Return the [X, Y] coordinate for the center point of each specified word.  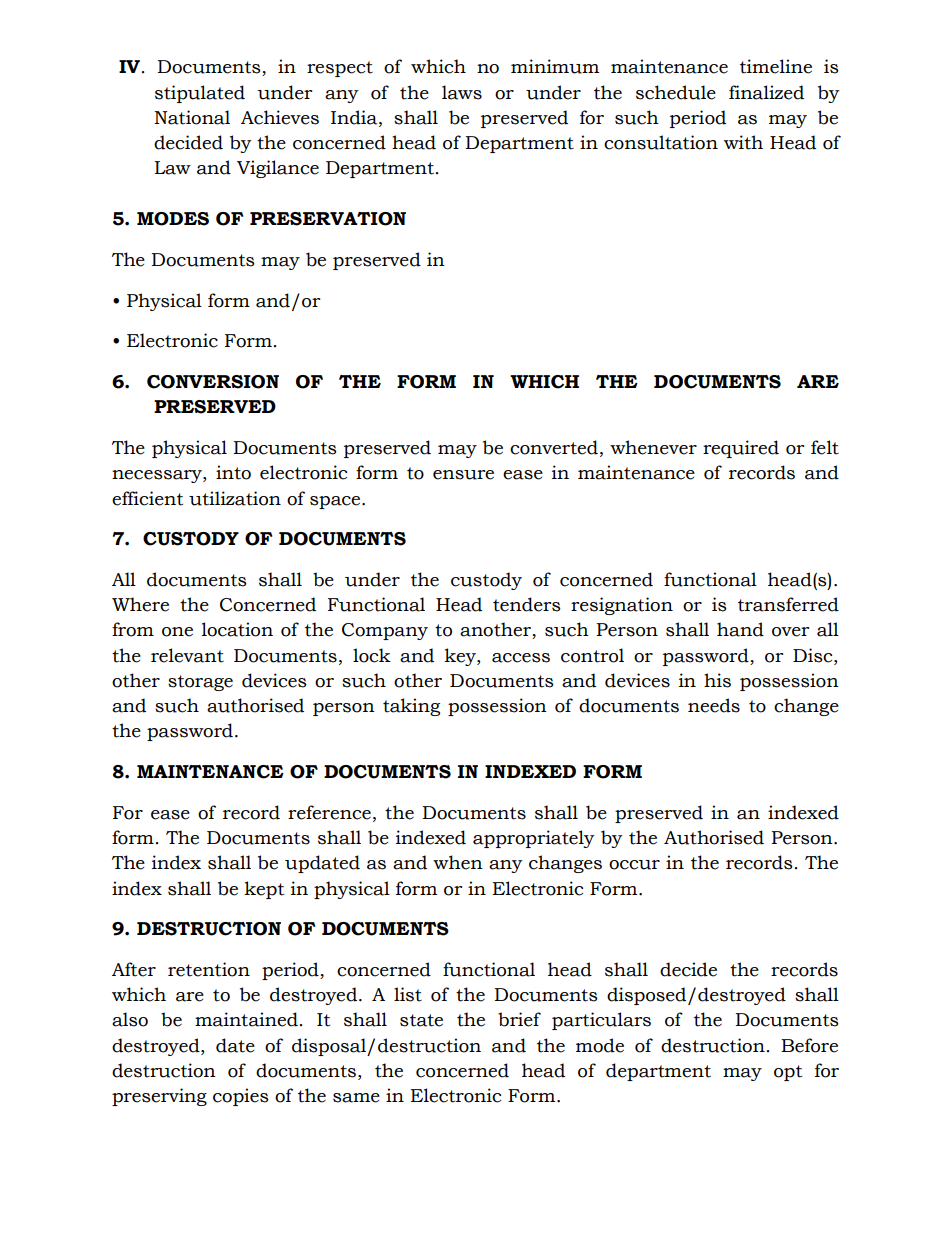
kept [264, 890]
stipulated [200, 94]
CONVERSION [213, 382]
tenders [527, 604]
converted [554, 447]
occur [634, 865]
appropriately [533, 839]
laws [462, 92]
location [237, 629]
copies [241, 1097]
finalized [766, 92]
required [741, 449]
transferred [788, 604]
